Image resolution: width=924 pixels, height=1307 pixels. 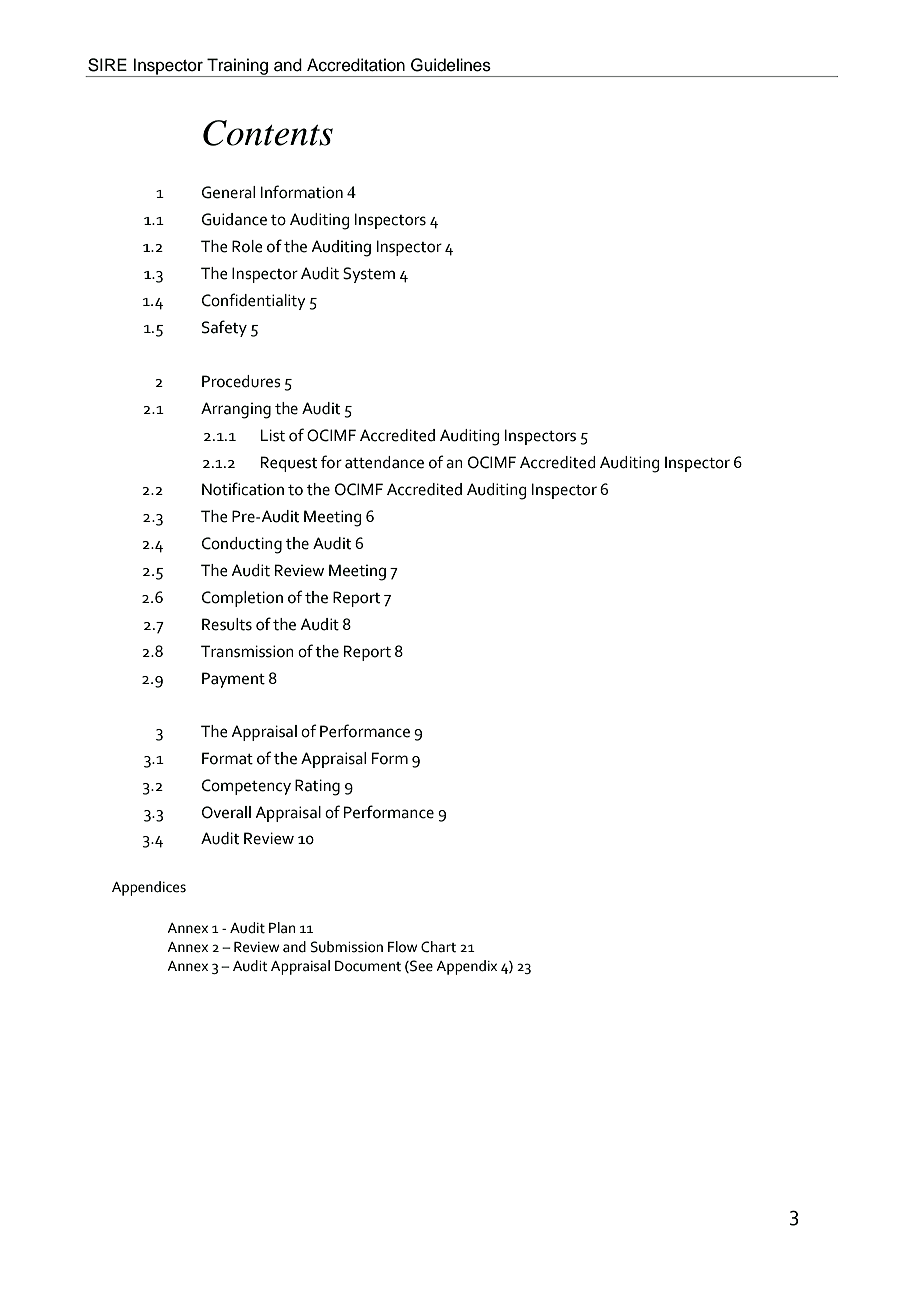 What do you see at coordinates (438, 947) in the document?
I see `Chart` at bounding box center [438, 947].
